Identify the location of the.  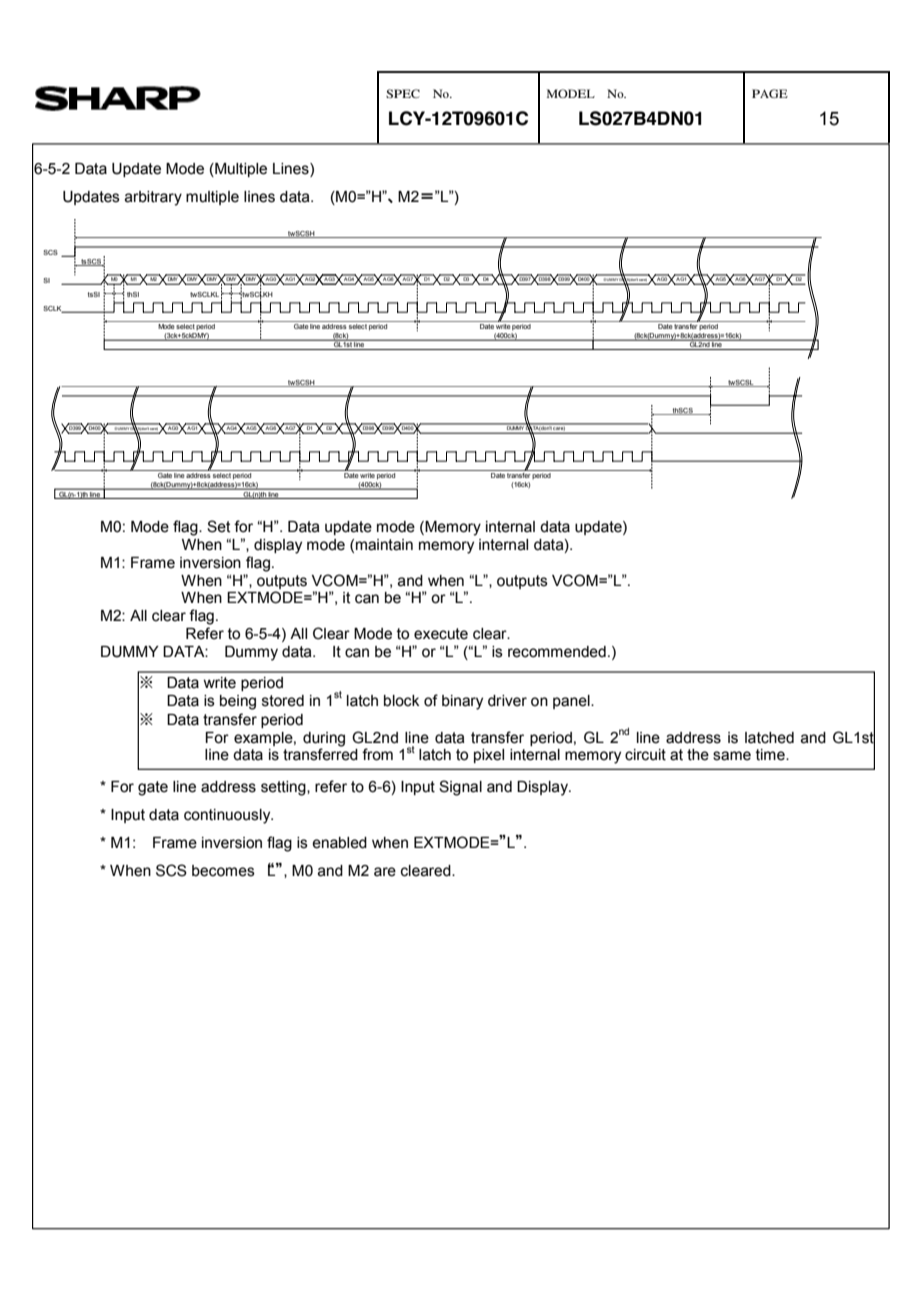
(698, 755).
